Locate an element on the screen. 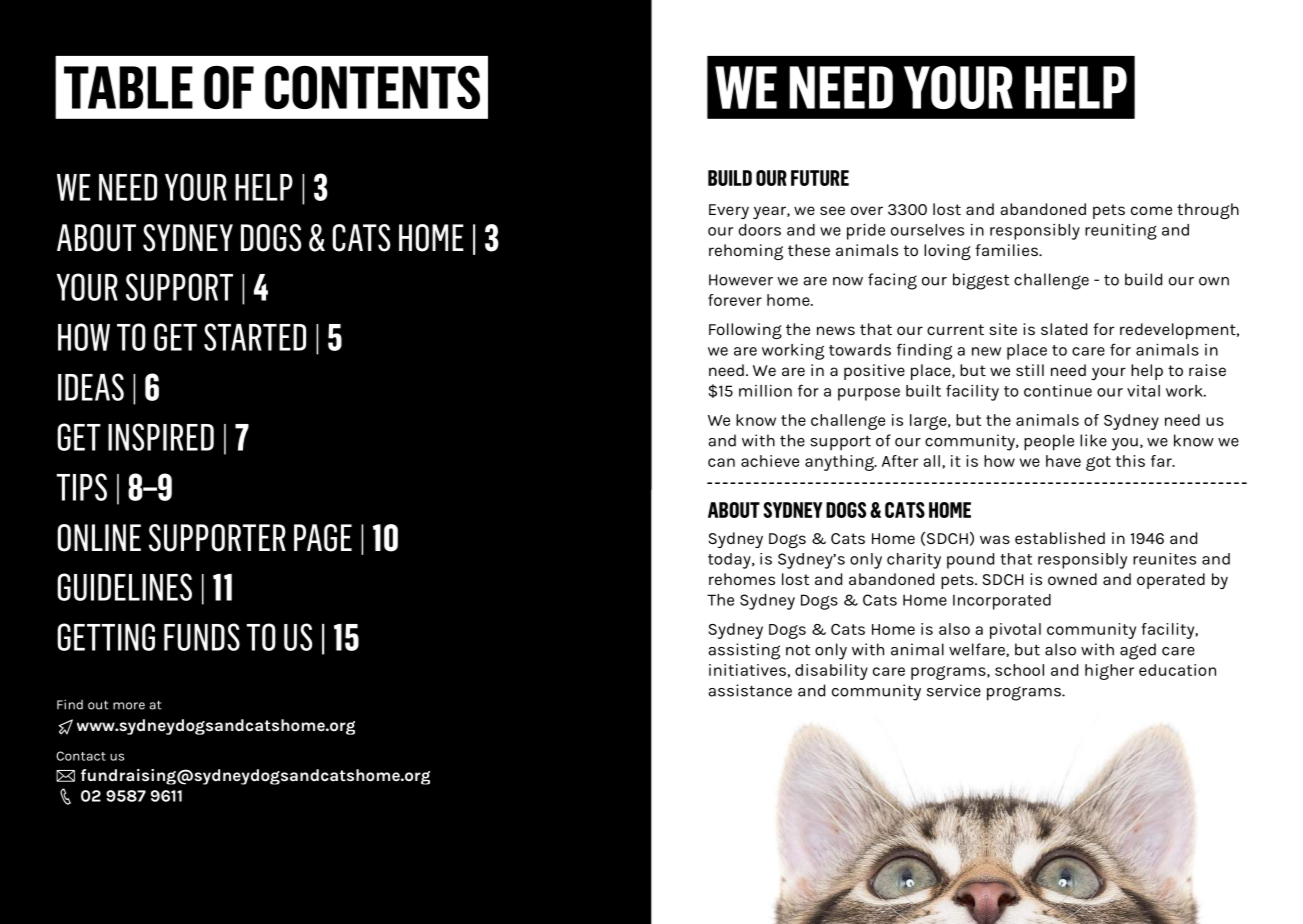  service is located at coordinates (954, 690).
